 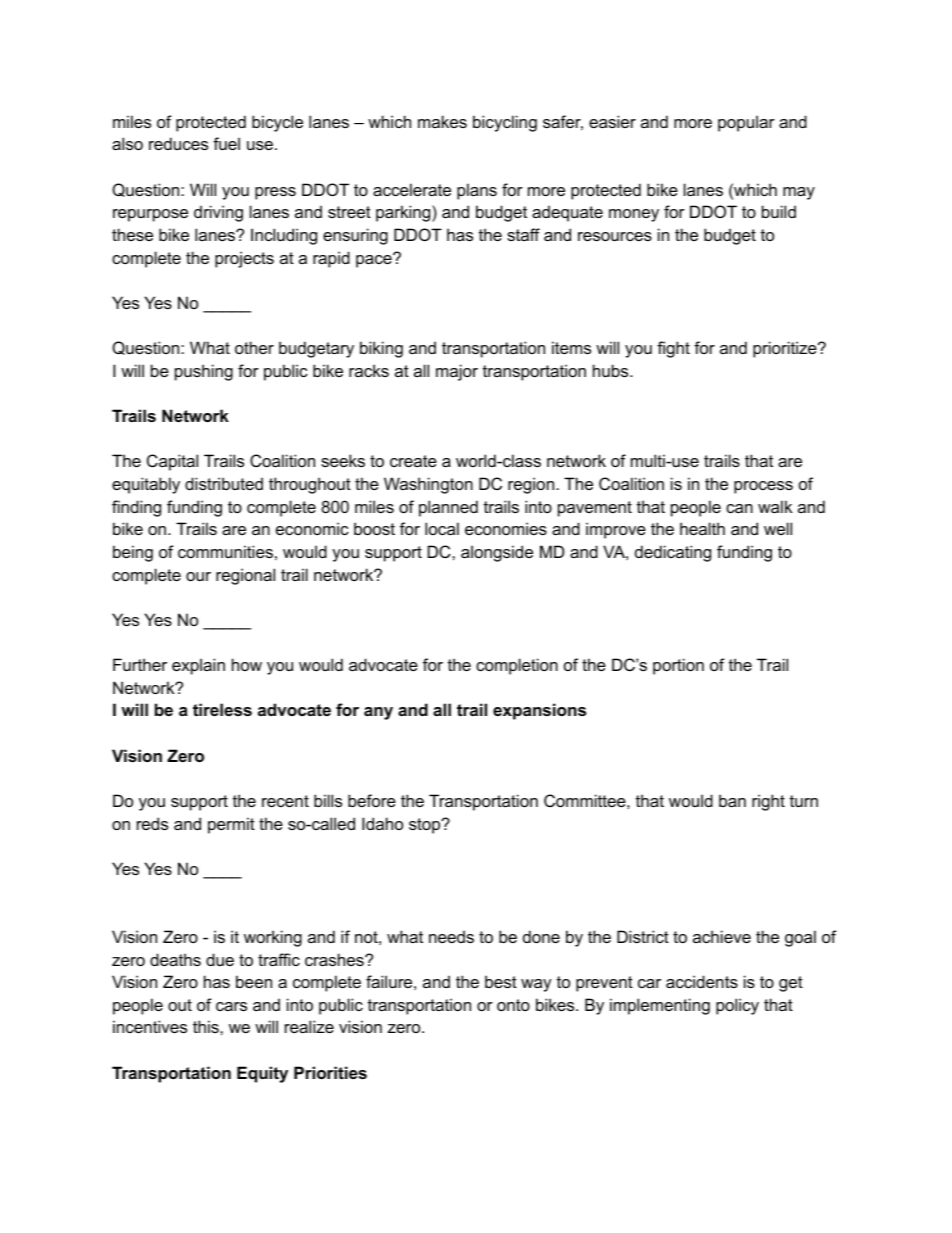 What do you see at coordinates (207, 1026) in the document?
I see `this` at bounding box center [207, 1026].
